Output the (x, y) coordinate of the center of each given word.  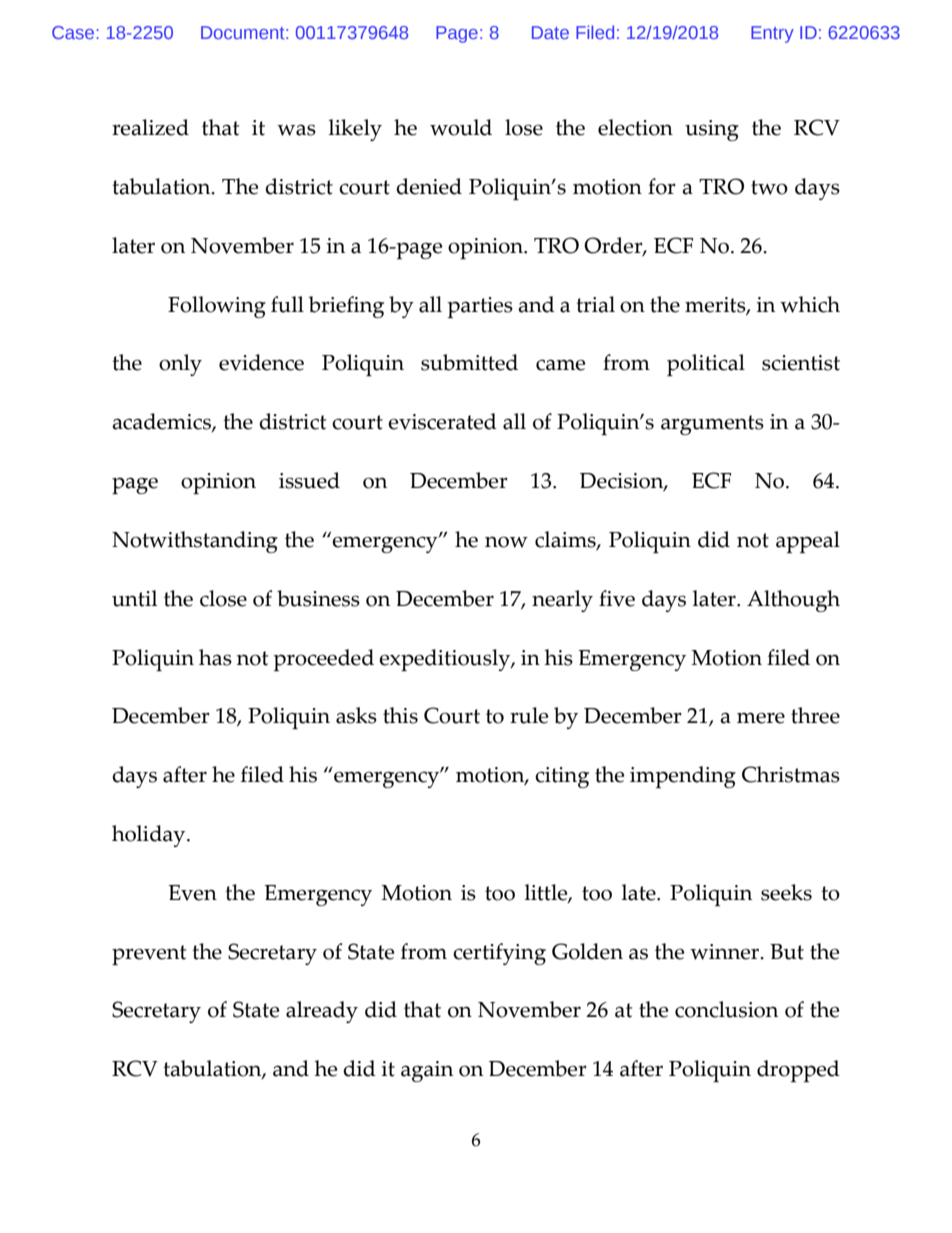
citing (562, 777)
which (810, 304)
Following (217, 307)
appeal (808, 542)
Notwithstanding (195, 542)
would (461, 127)
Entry (772, 34)
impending (683, 777)
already (322, 1012)
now (506, 542)
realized (150, 127)
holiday (150, 836)
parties (480, 307)
